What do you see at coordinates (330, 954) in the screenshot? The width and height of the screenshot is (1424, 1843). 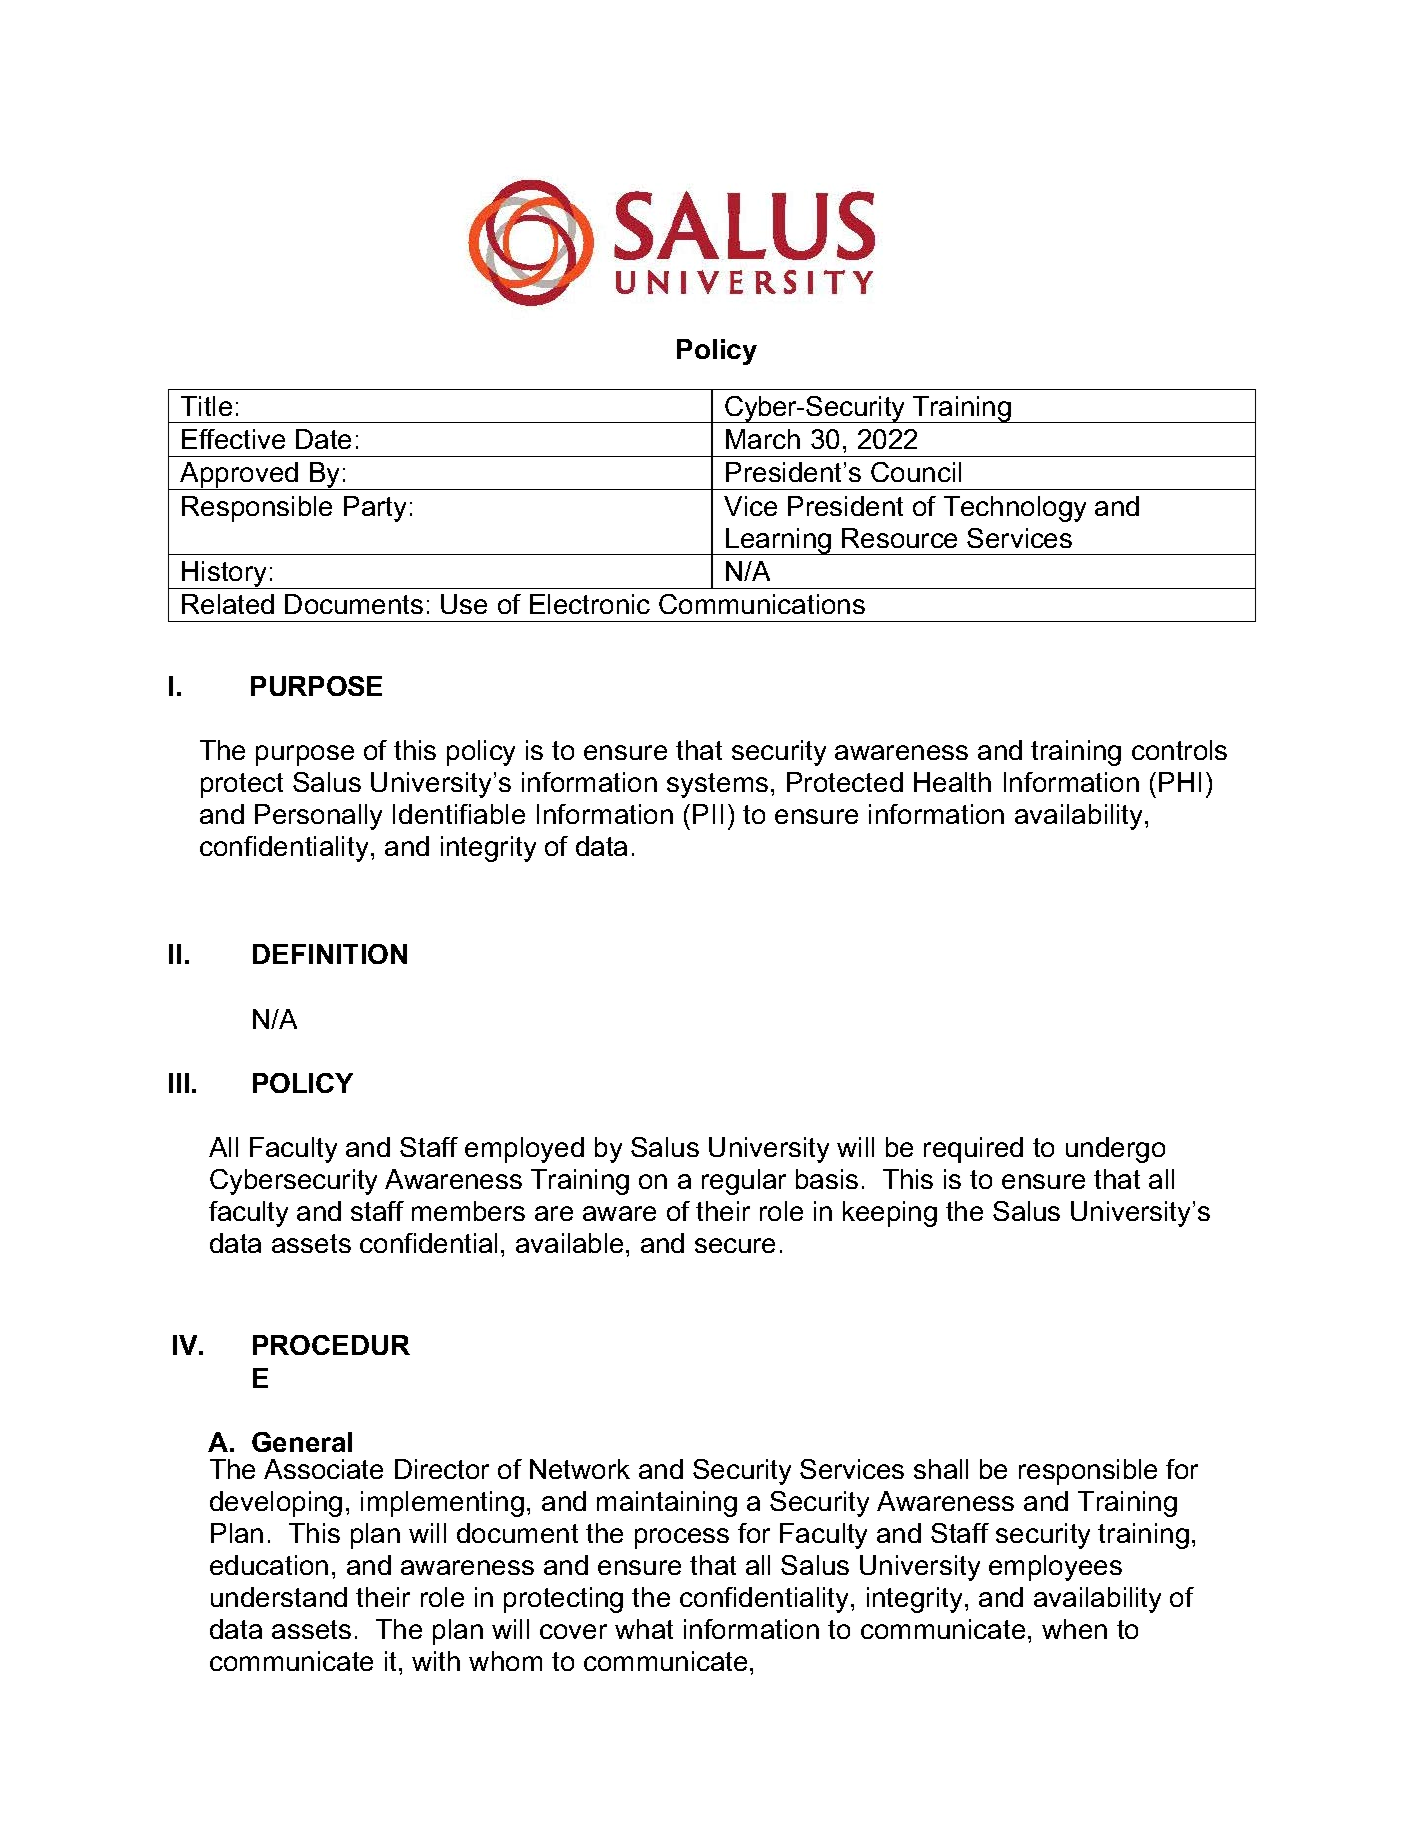 I see `DEFINITION` at bounding box center [330, 954].
